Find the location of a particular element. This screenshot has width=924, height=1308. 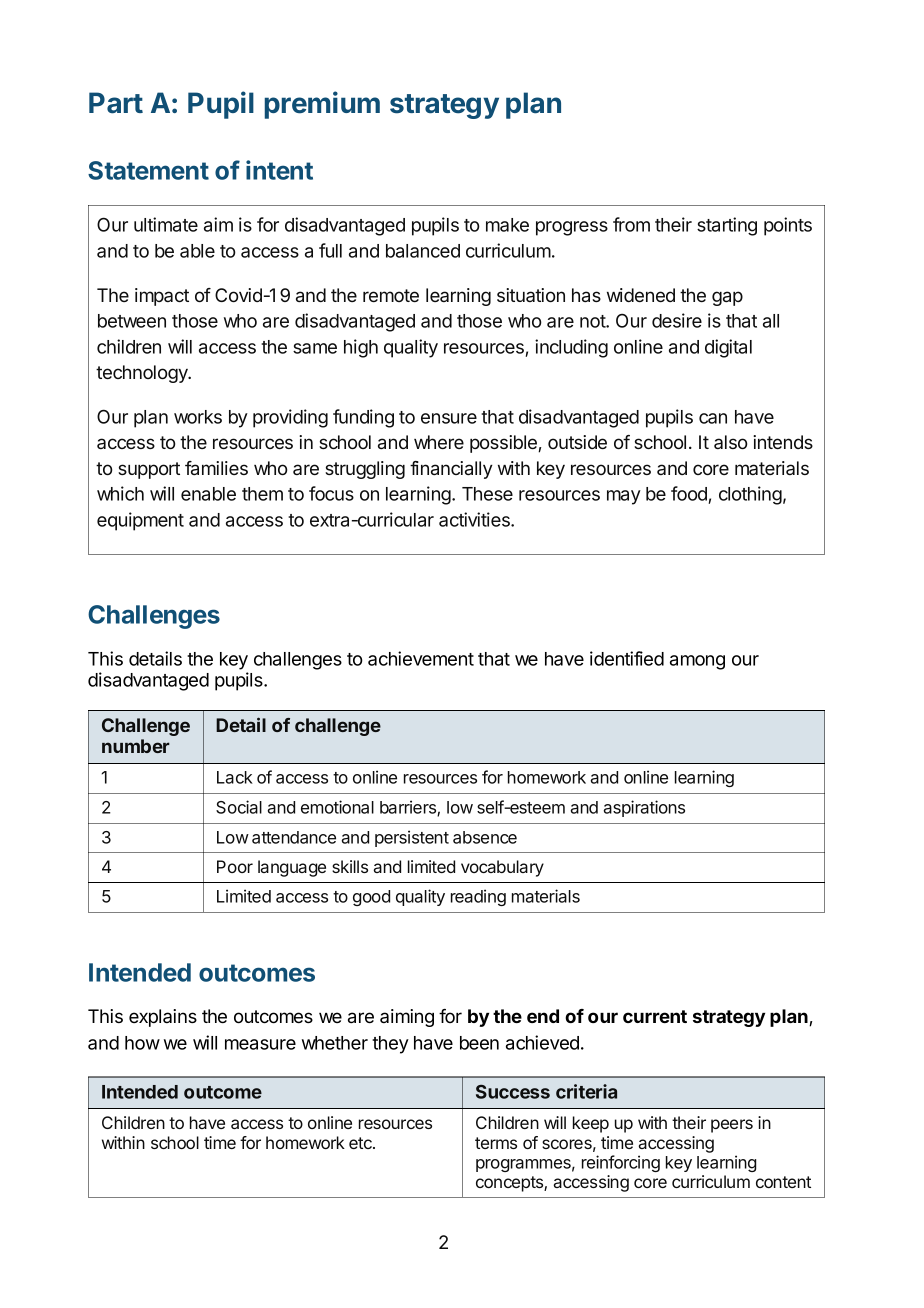

among is located at coordinates (697, 662).
